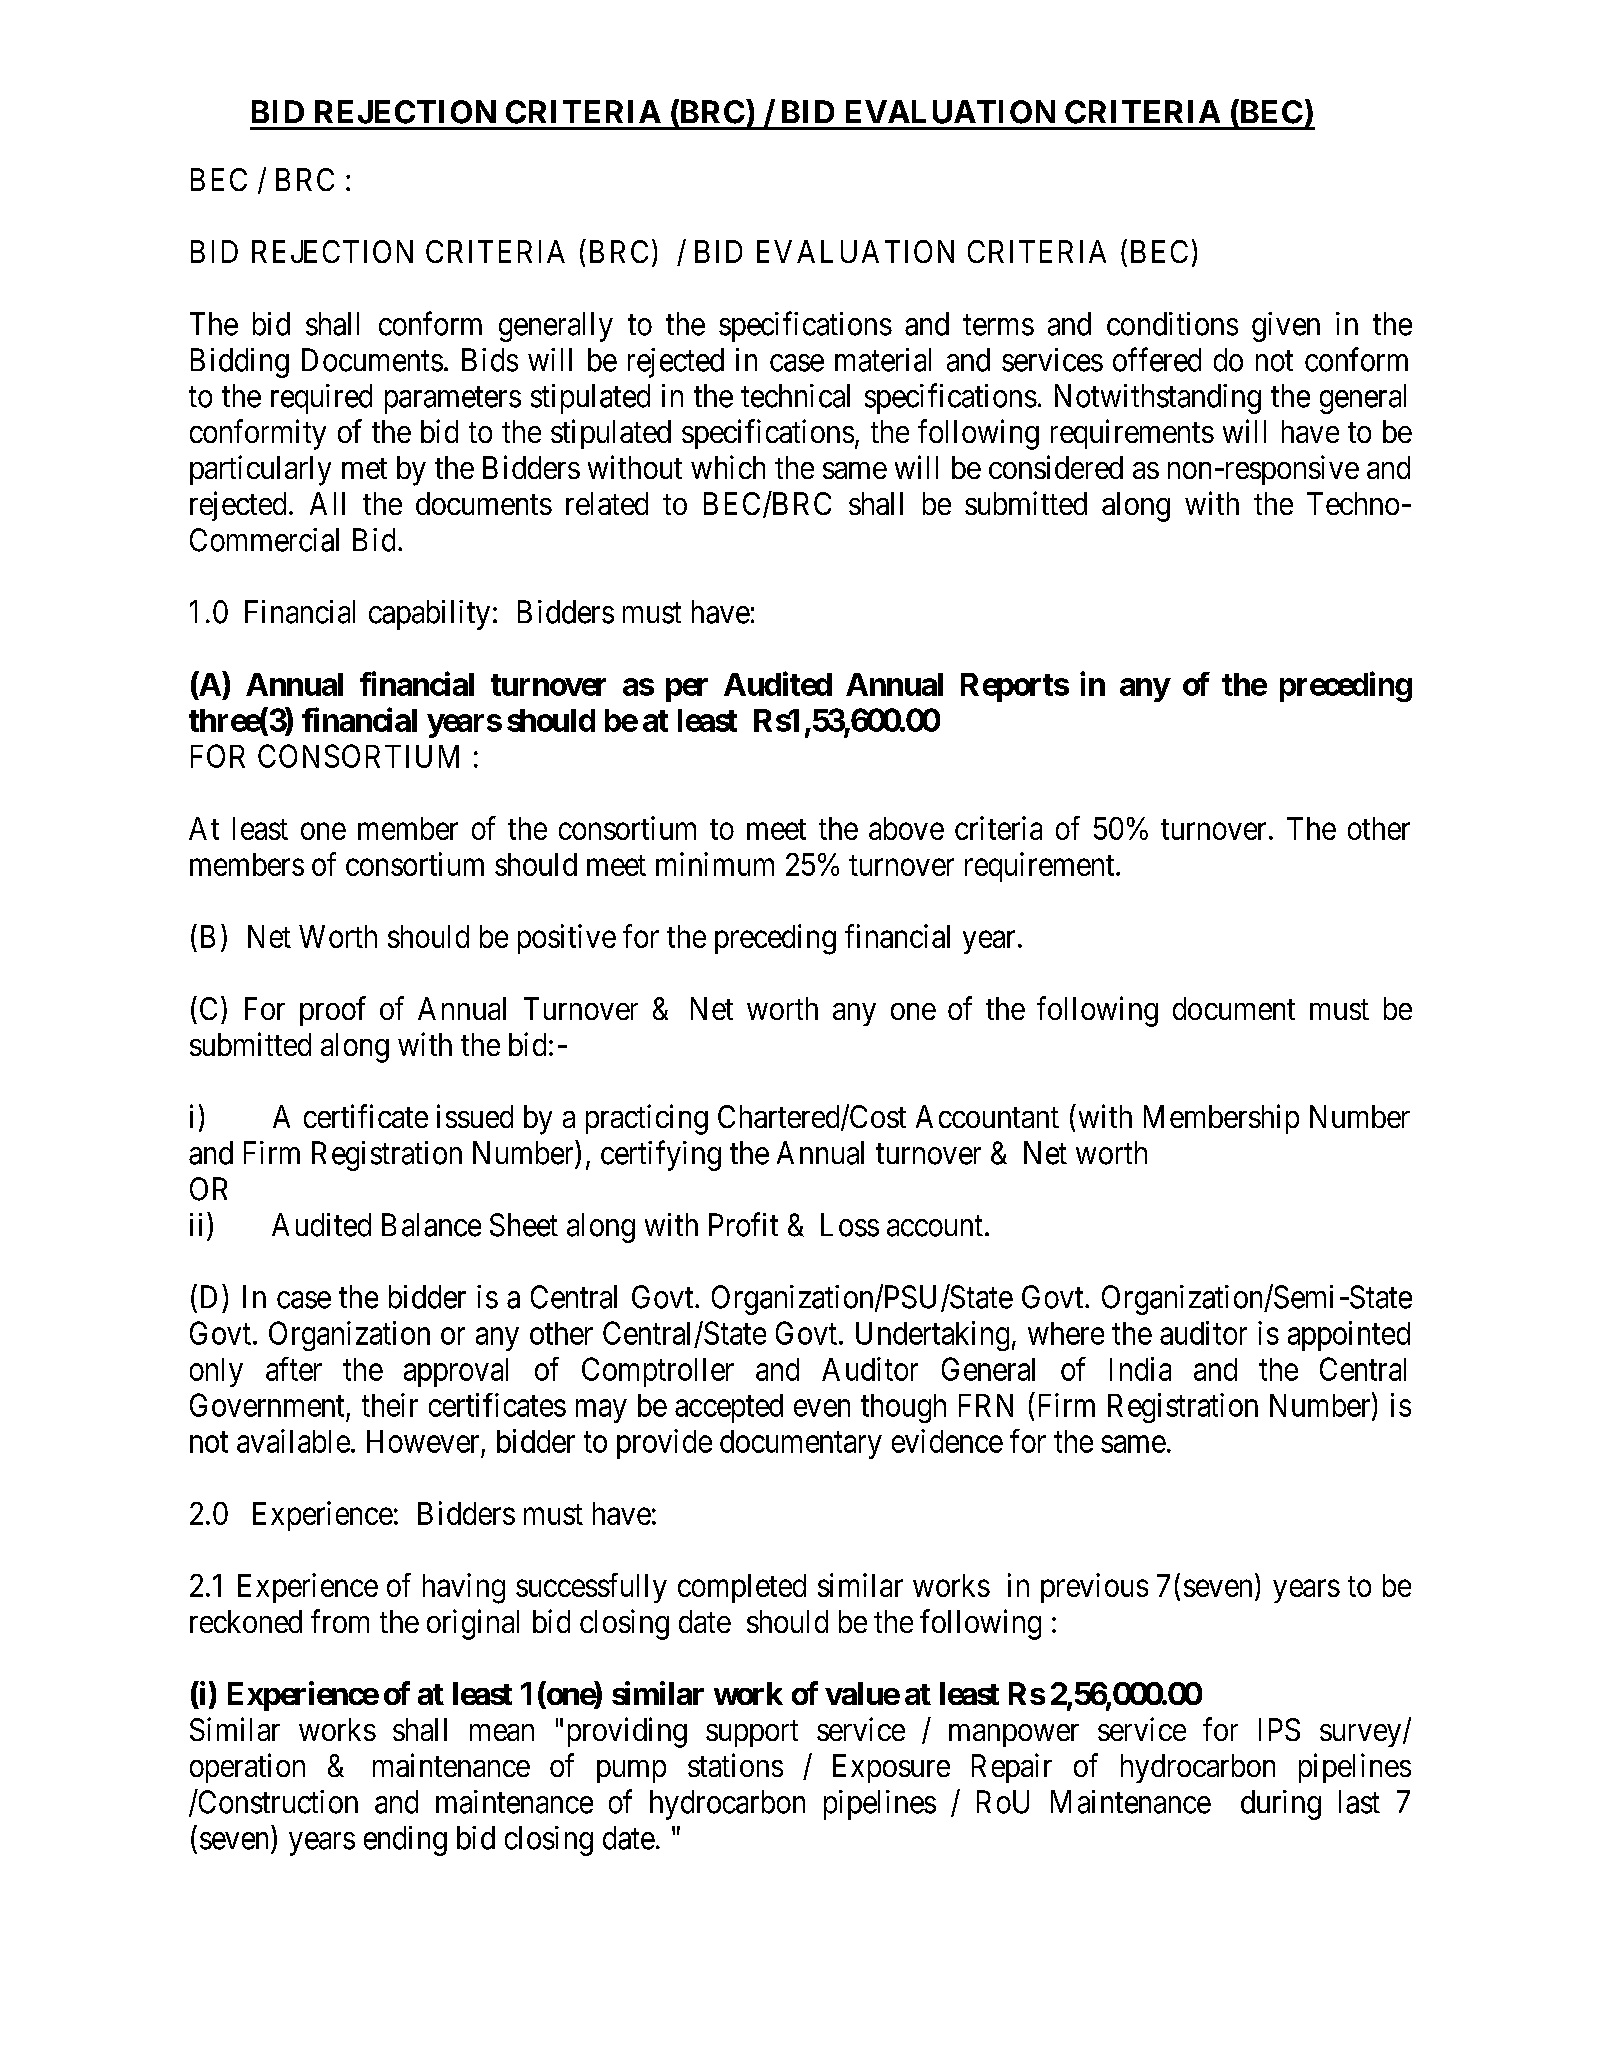 The width and height of the document is (1599, 2069). I want to click on proof, so click(333, 1011).
